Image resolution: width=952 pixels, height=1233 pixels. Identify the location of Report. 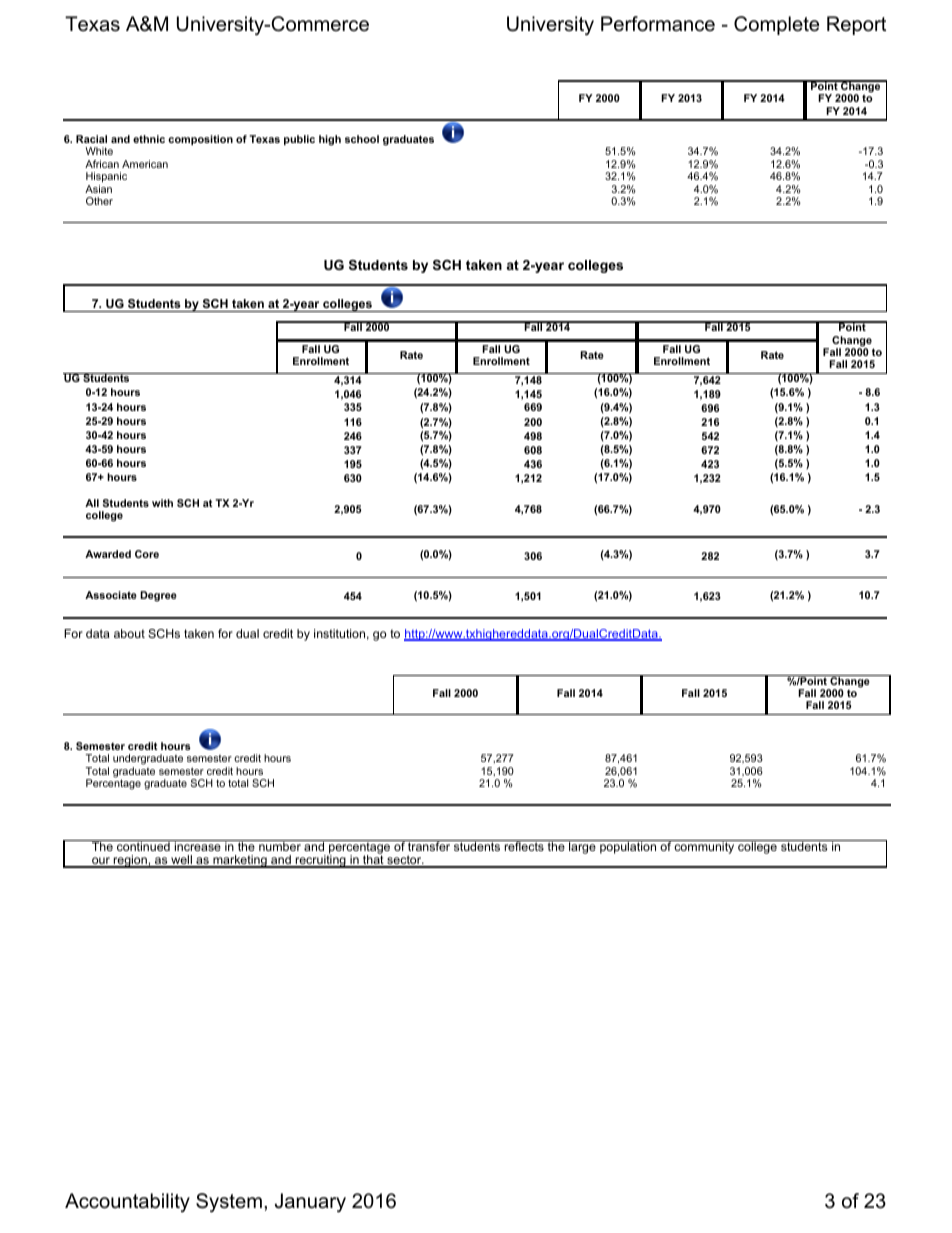
(856, 25).
